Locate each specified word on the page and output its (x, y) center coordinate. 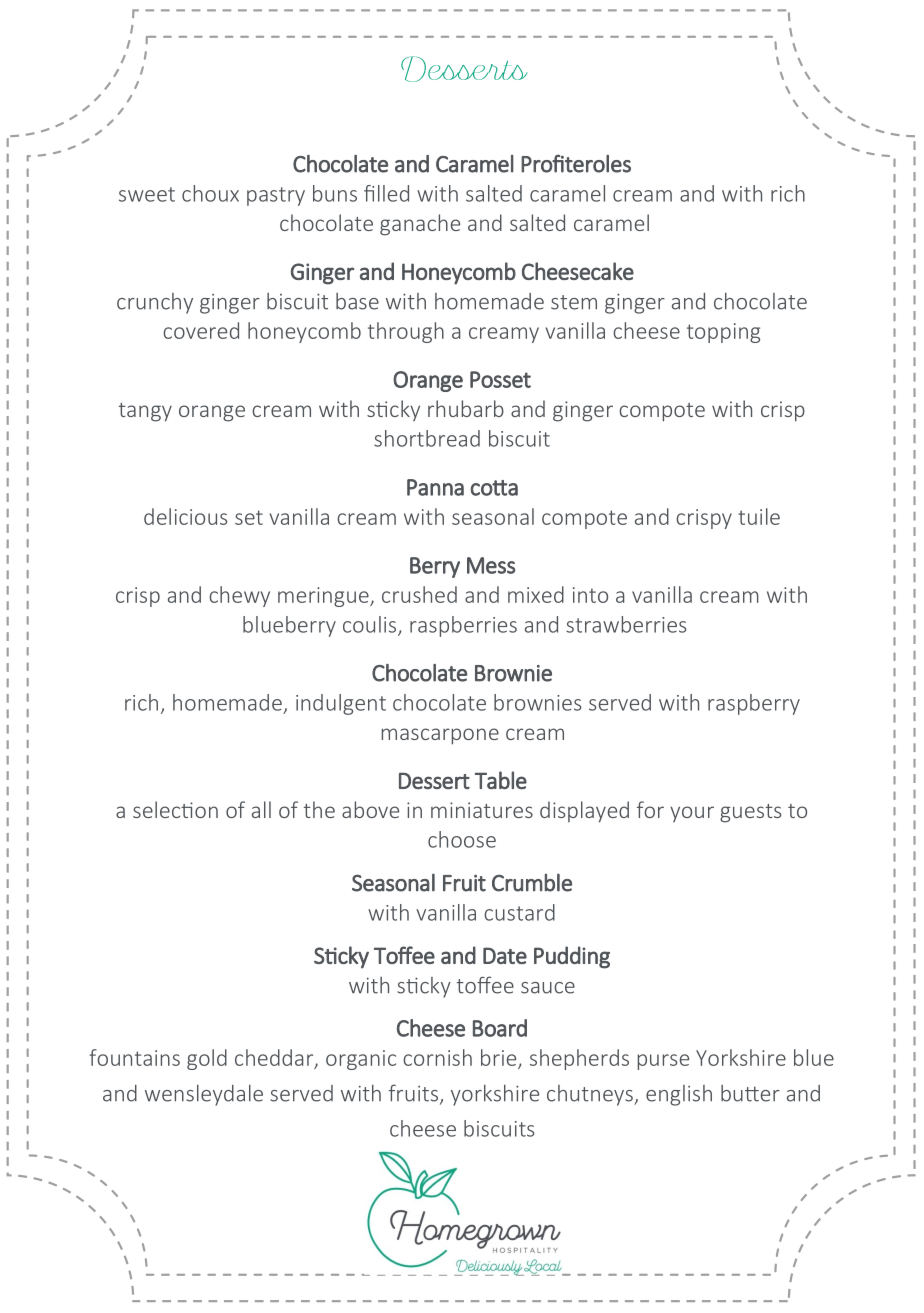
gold (207, 1059)
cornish (437, 1057)
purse (663, 1062)
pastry (276, 196)
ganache (420, 225)
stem (574, 302)
